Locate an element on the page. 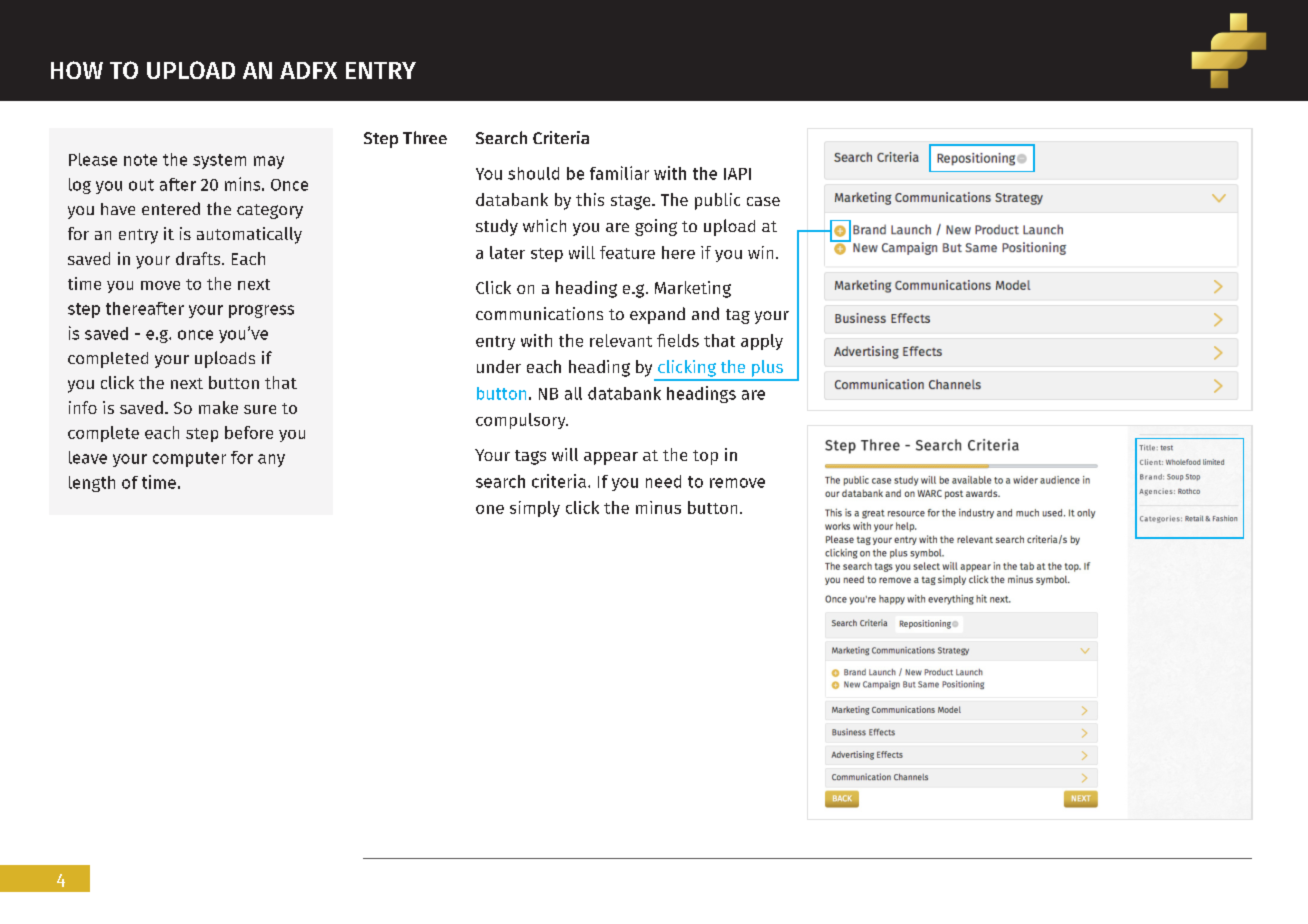 This page has width=1308, height=924. communications is located at coordinates (539, 313).
